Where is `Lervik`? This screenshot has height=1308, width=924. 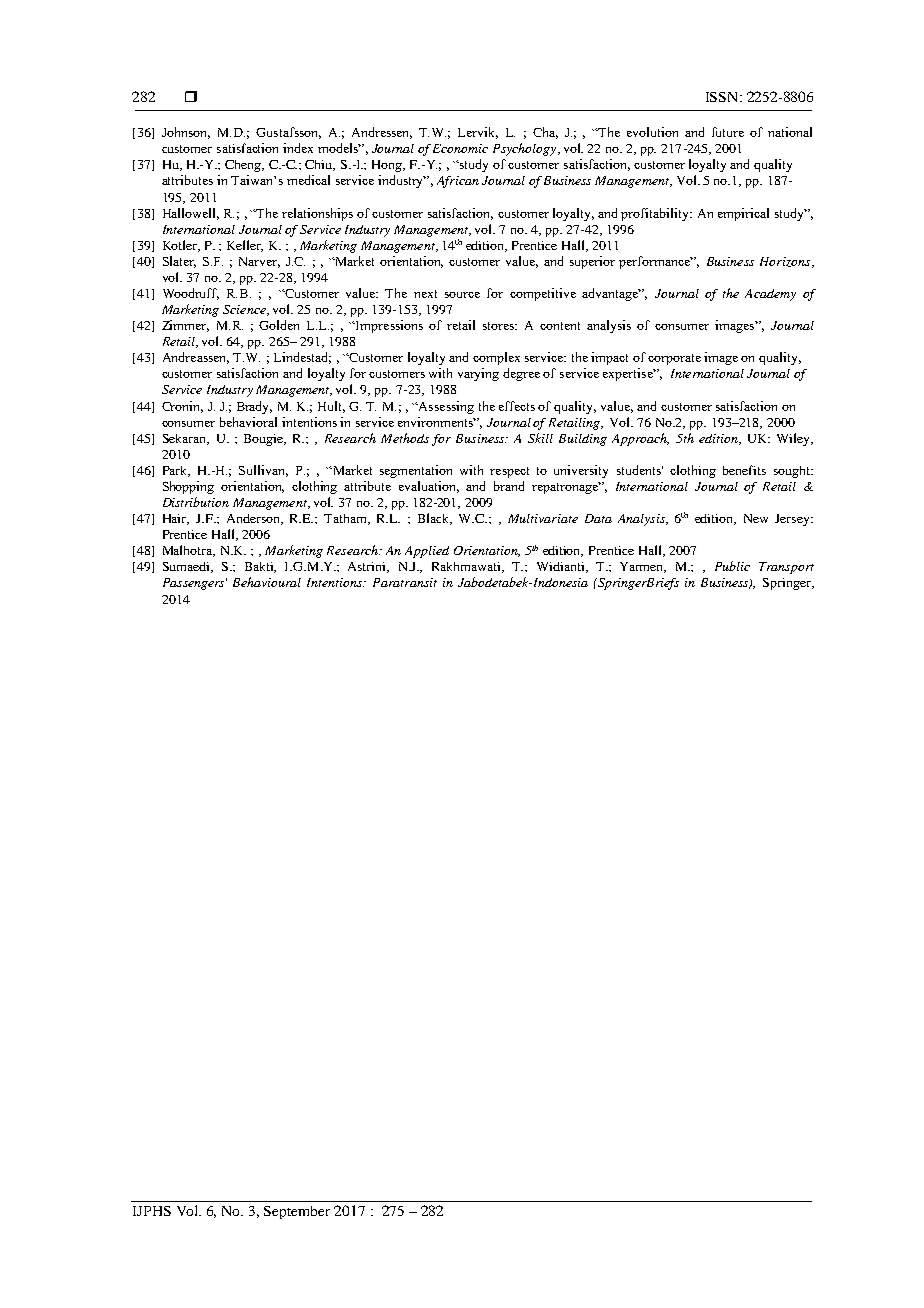
Lervik is located at coordinates (478, 133).
